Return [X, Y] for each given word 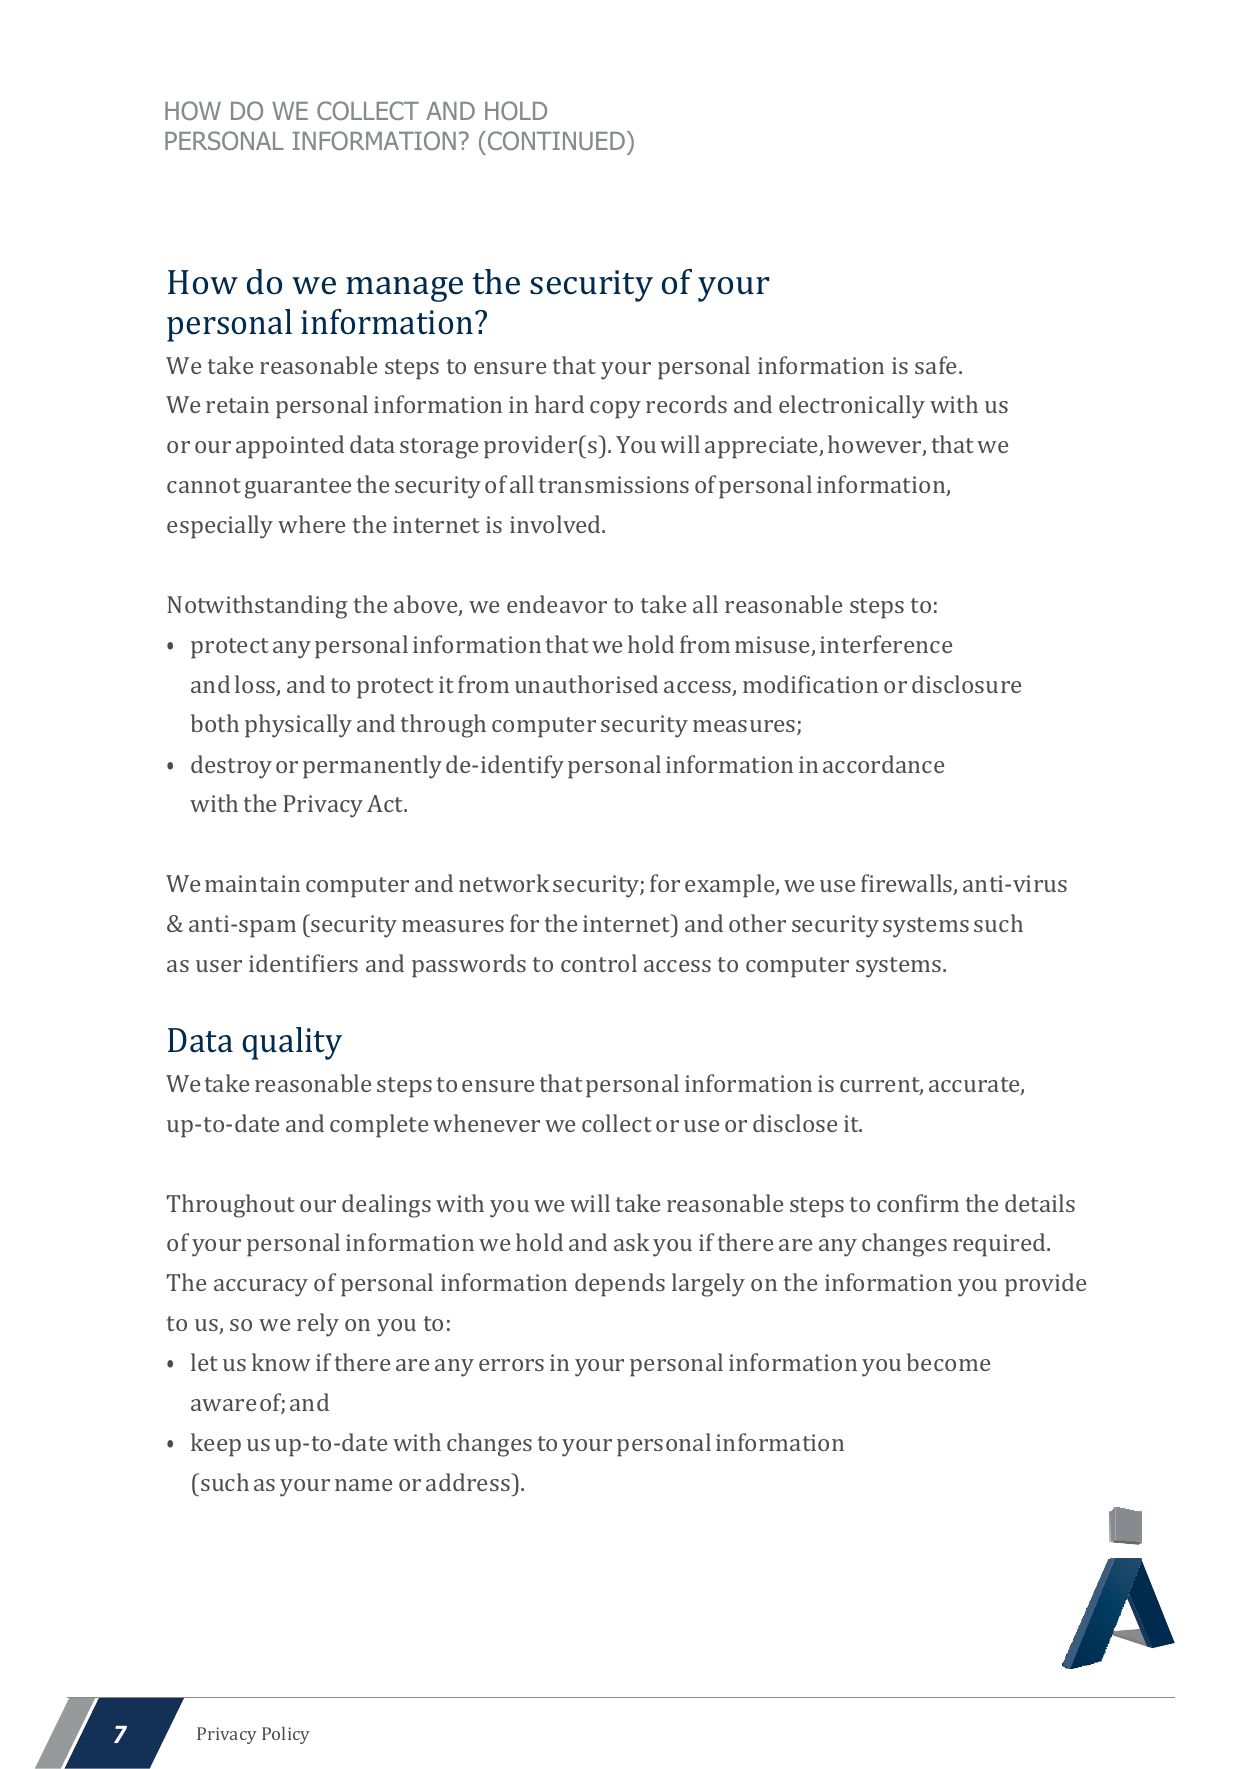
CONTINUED [556, 140]
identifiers [303, 963]
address [469, 1482]
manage [404, 289]
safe [937, 365]
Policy [286, 1735]
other [757, 923]
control [599, 963]
